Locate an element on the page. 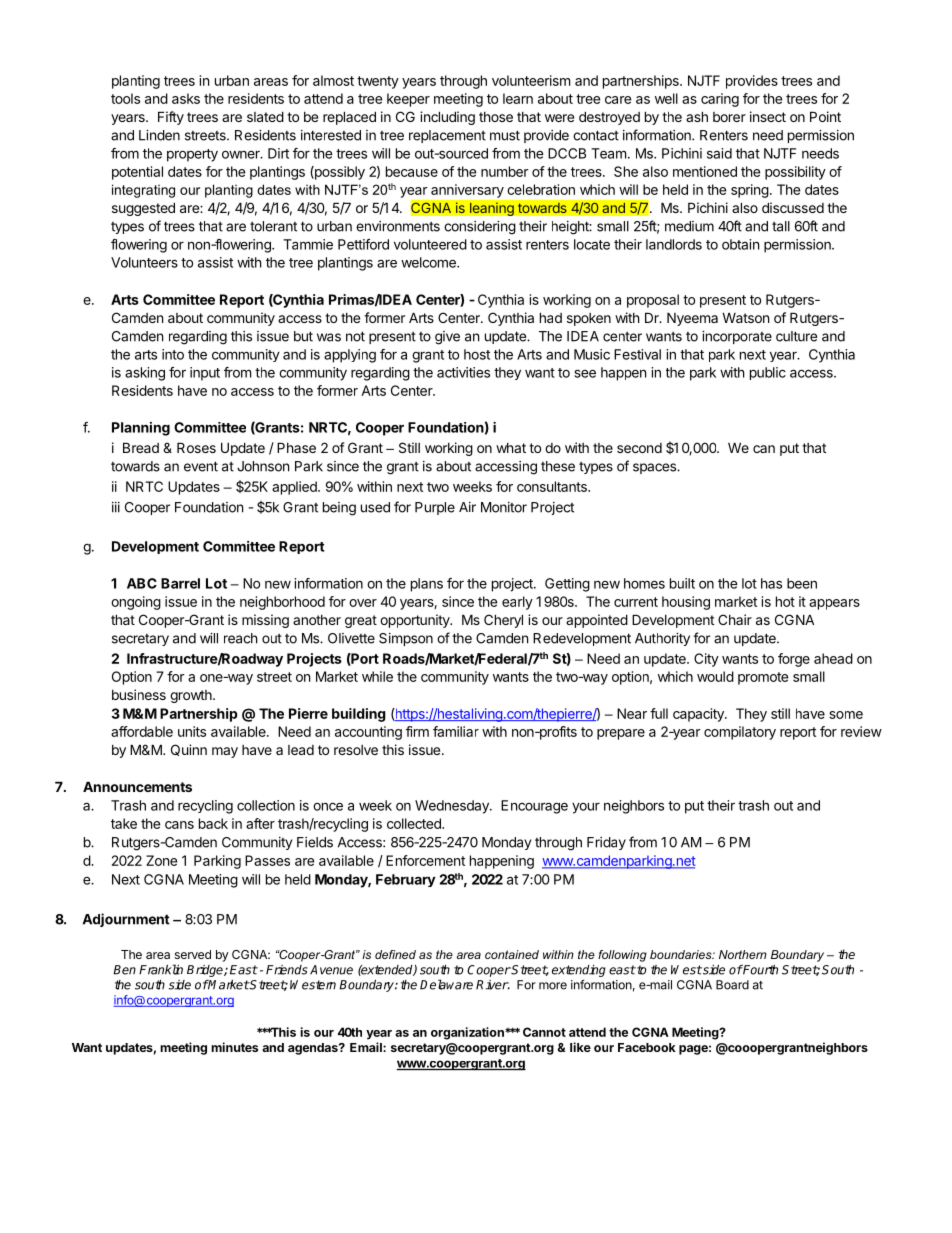 The height and width of the image is (1233, 952). been is located at coordinates (802, 583).
